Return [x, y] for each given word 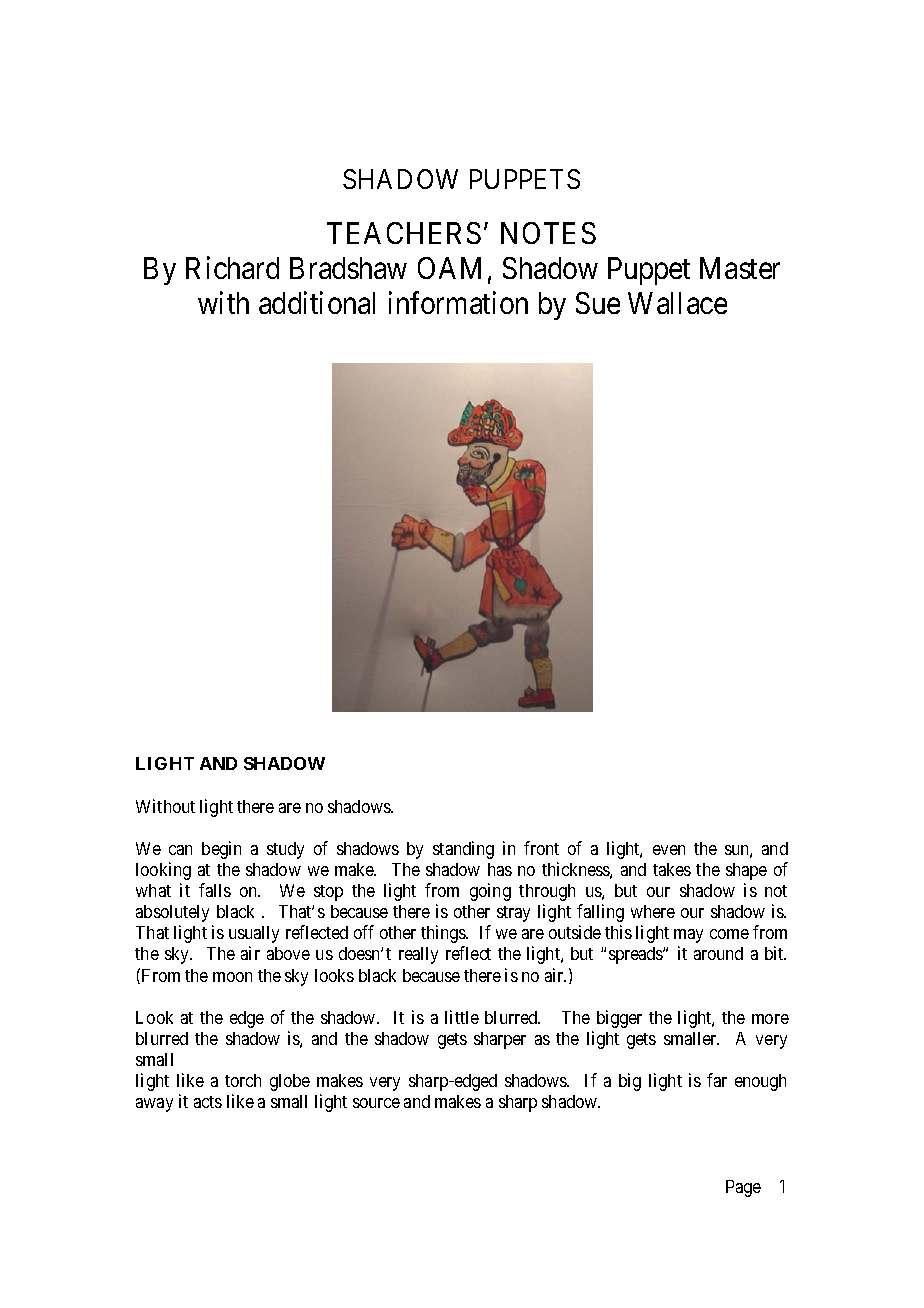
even [669, 850]
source [376, 1103]
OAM [449, 268]
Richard [232, 267]
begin [221, 850]
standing [463, 850]
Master [740, 268]
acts [208, 1102]
